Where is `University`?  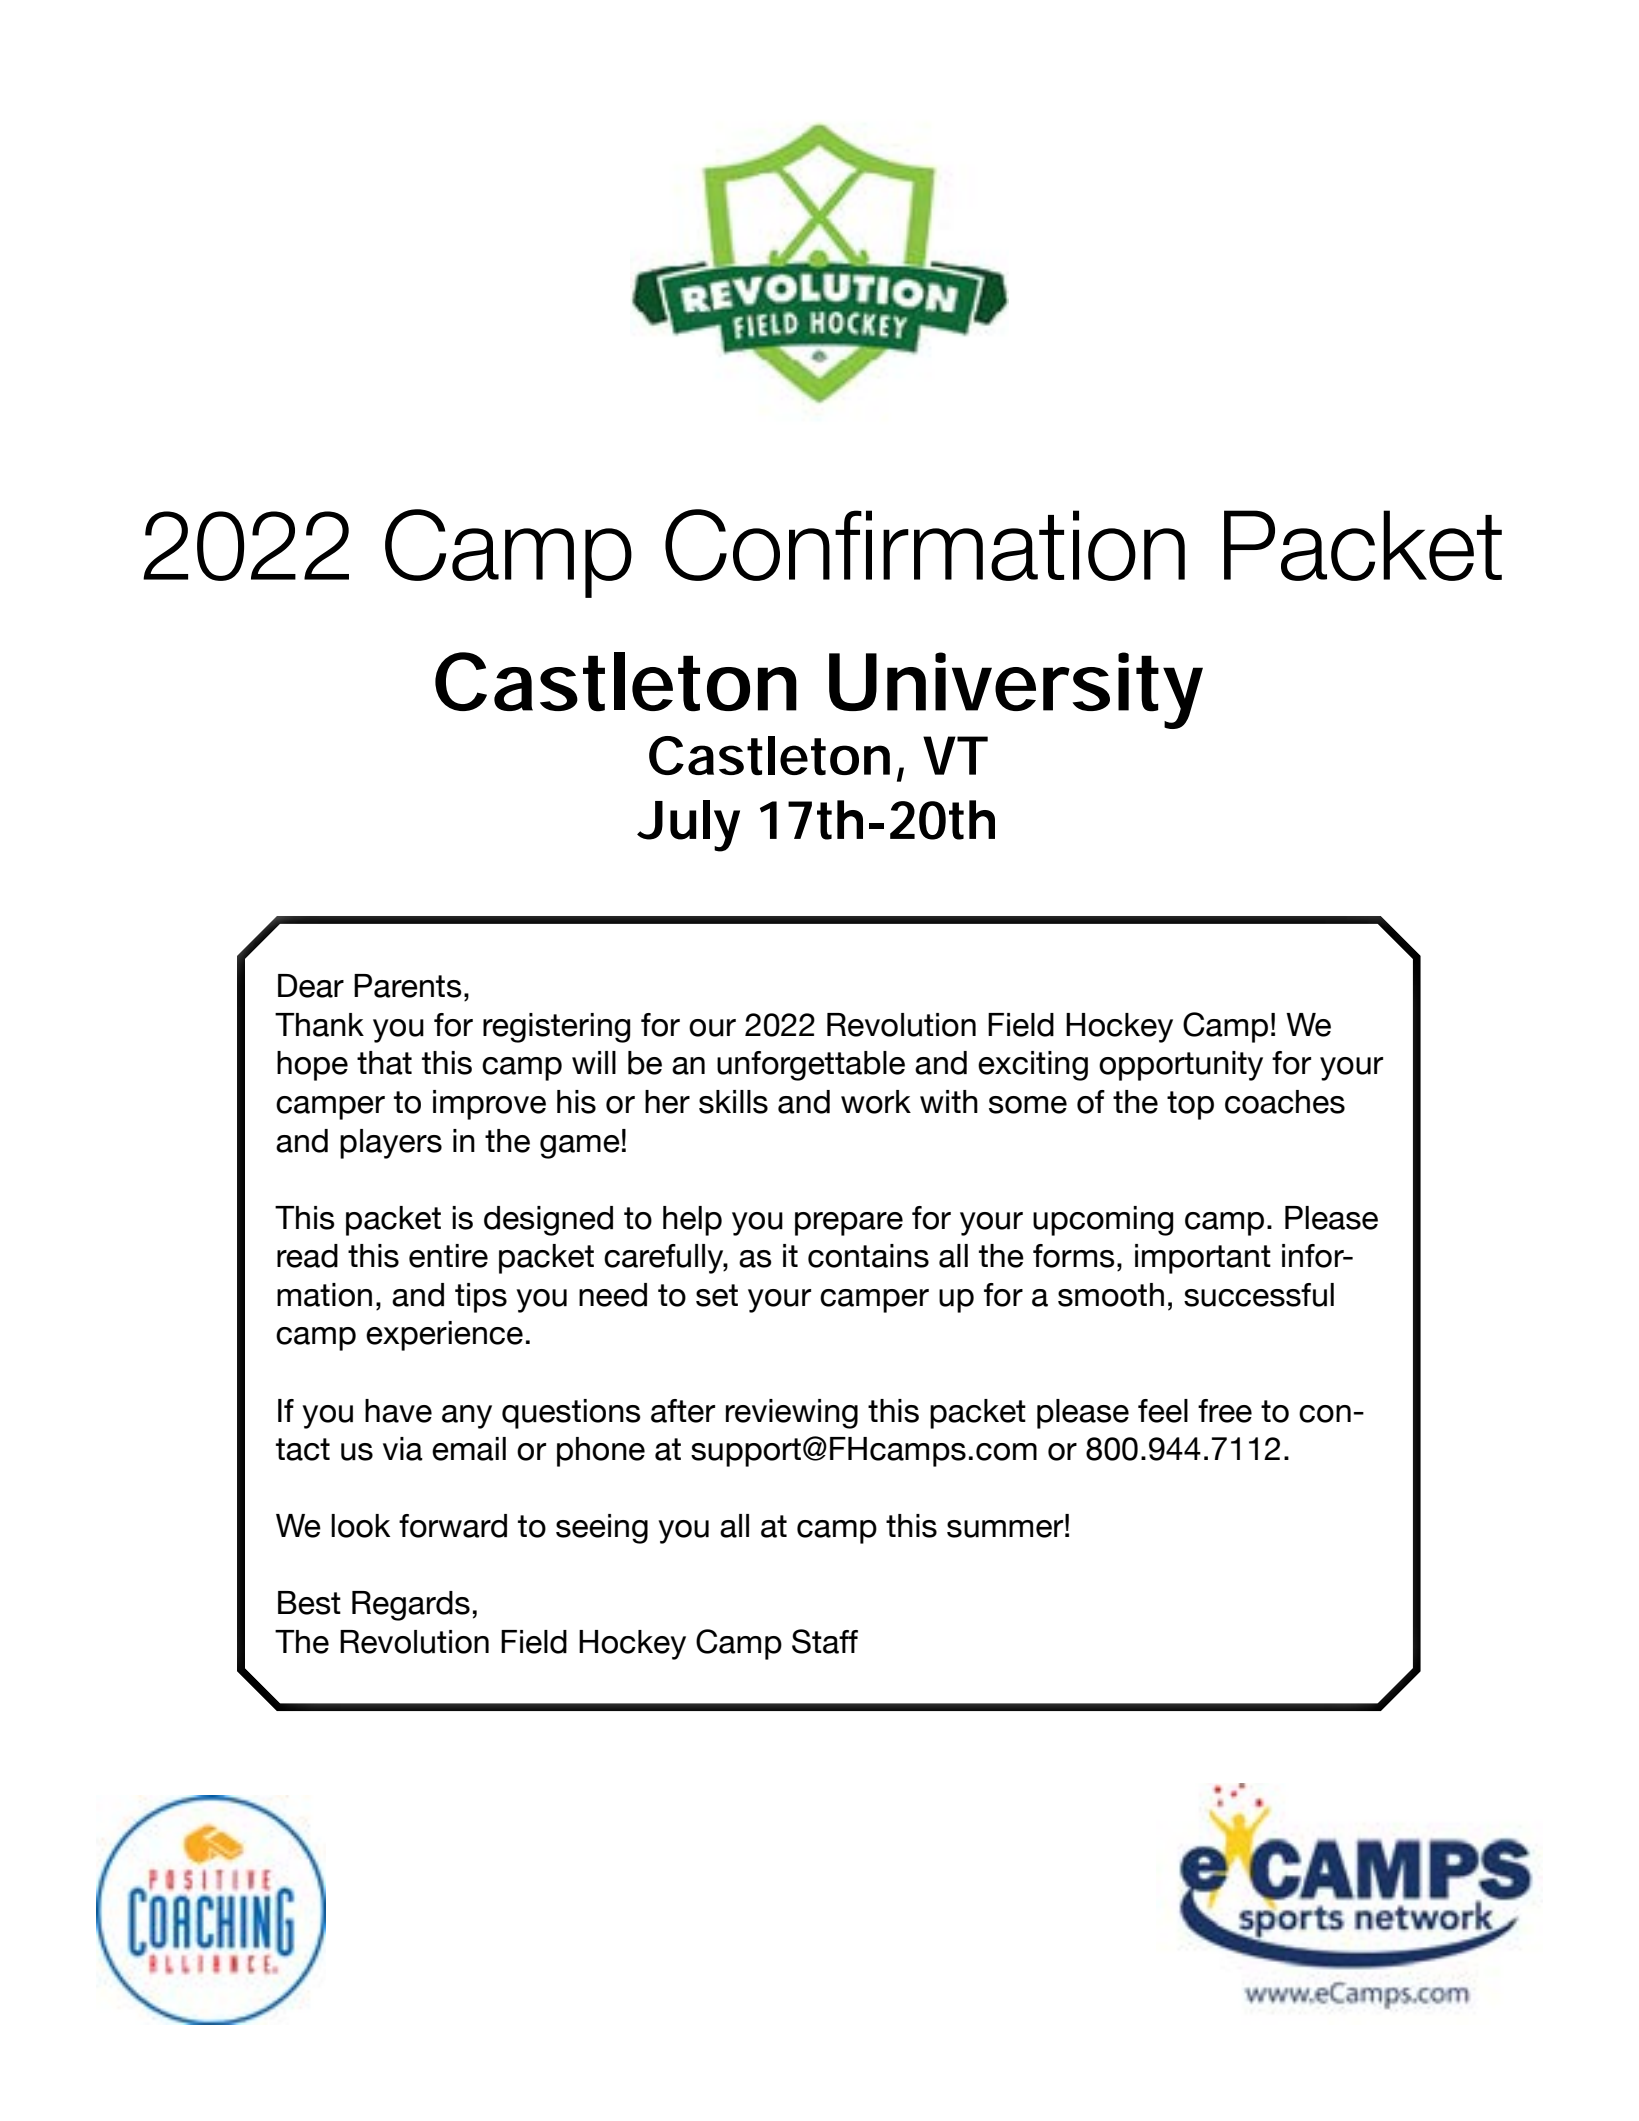 University is located at coordinates (1016, 690).
